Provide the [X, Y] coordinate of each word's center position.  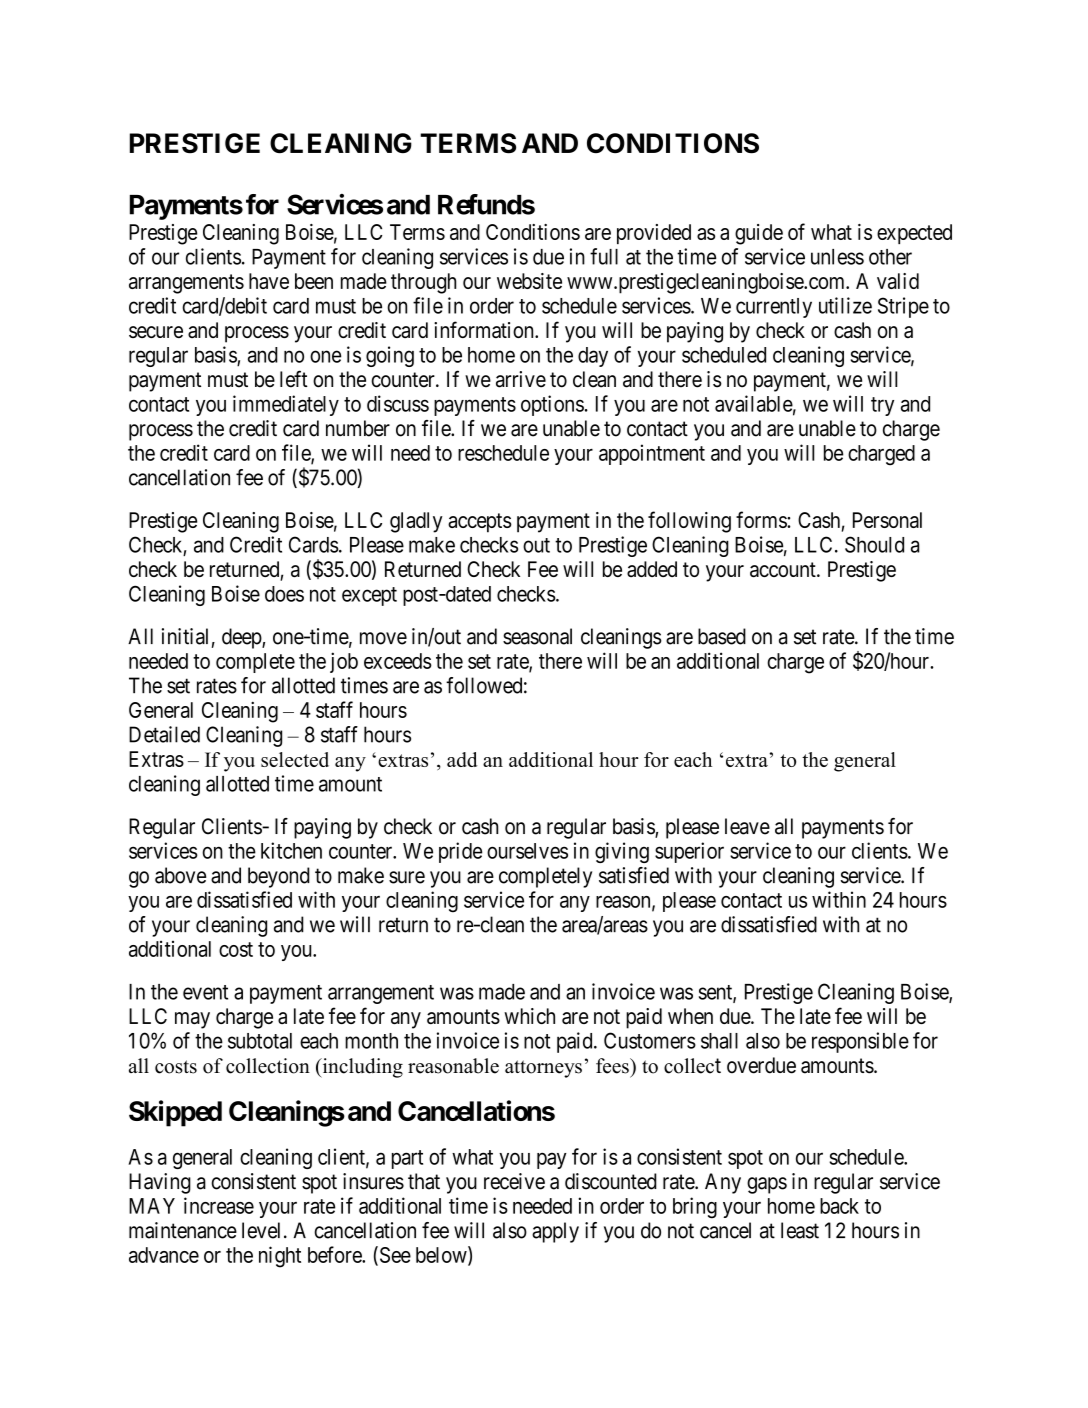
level [261, 1230]
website [529, 281]
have [269, 281]
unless [837, 257]
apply [555, 1232]
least [800, 1230]
